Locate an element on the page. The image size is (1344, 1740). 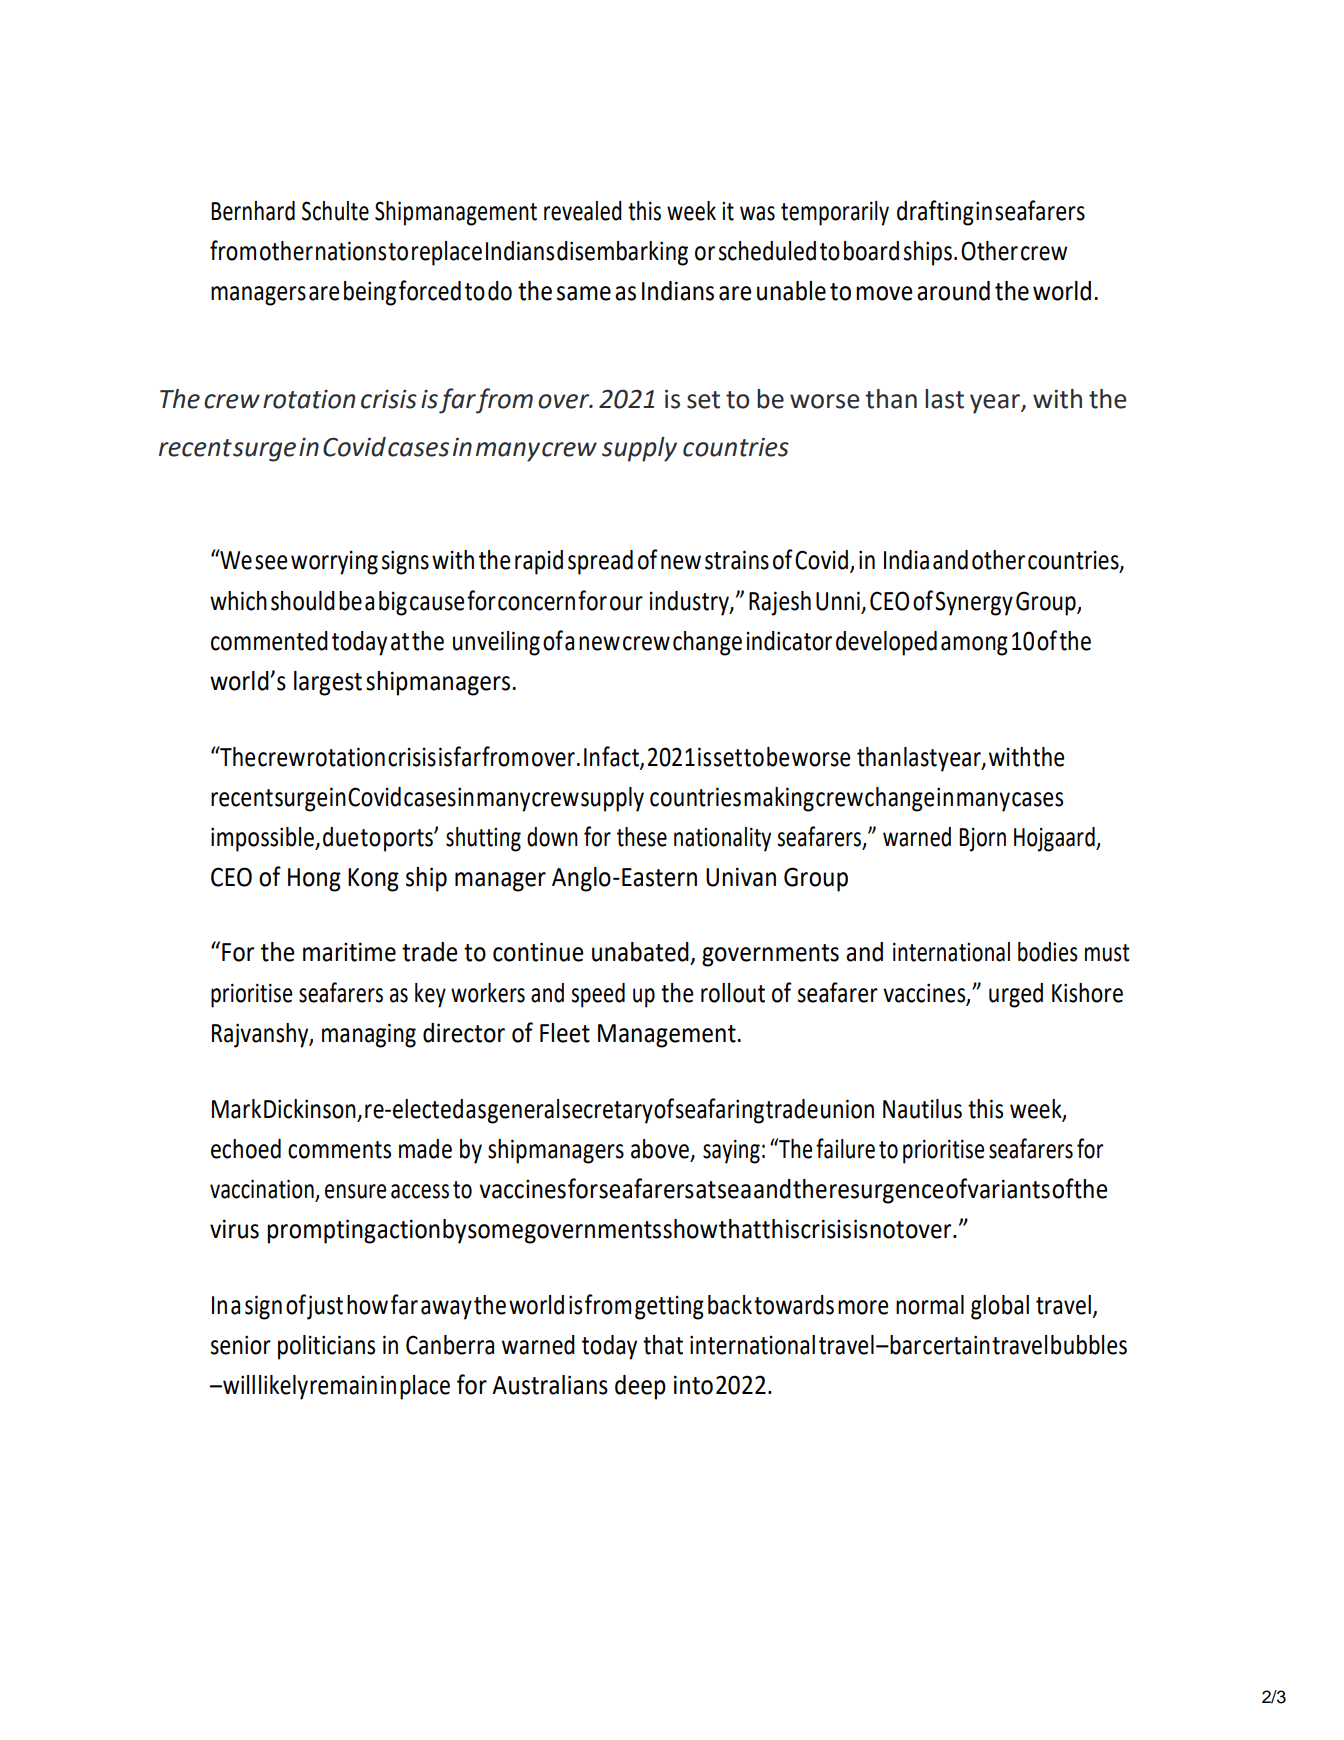
around is located at coordinates (953, 291).
